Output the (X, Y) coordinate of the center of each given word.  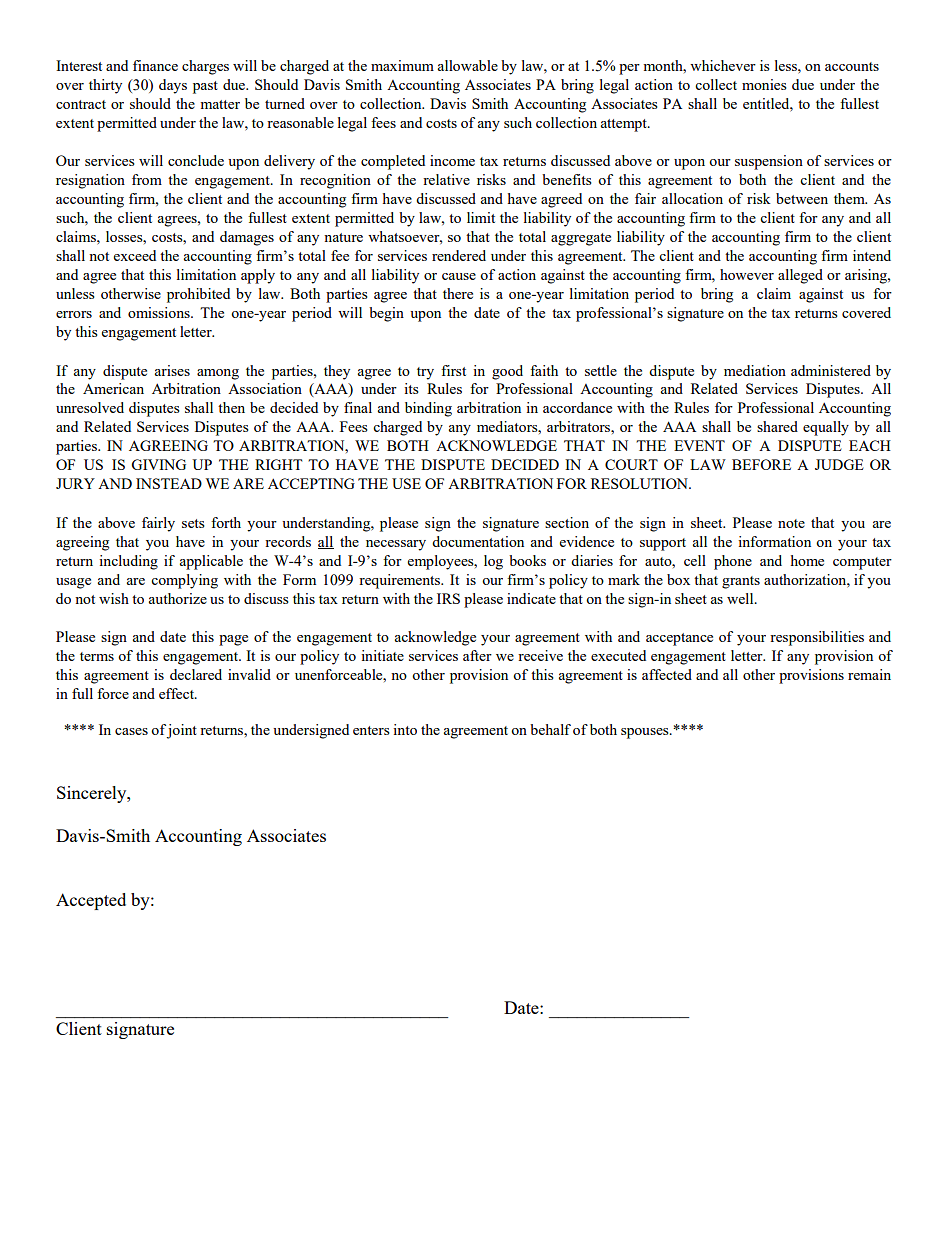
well (741, 598)
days (173, 86)
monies (764, 84)
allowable (468, 65)
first (453, 370)
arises (172, 370)
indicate (531, 598)
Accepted (91, 901)
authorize (178, 598)
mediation (755, 370)
